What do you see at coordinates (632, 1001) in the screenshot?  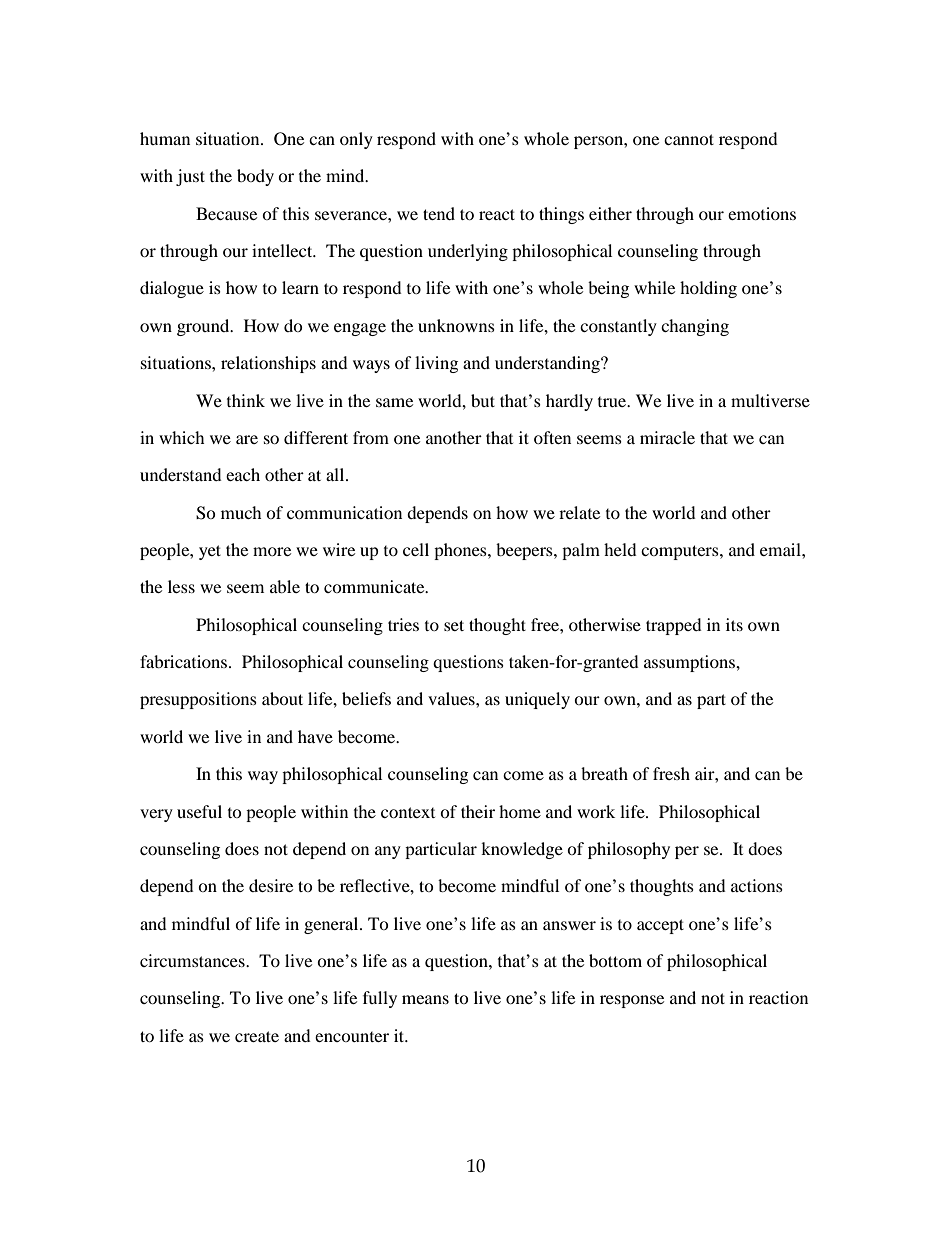 I see `response` at bounding box center [632, 1001].
